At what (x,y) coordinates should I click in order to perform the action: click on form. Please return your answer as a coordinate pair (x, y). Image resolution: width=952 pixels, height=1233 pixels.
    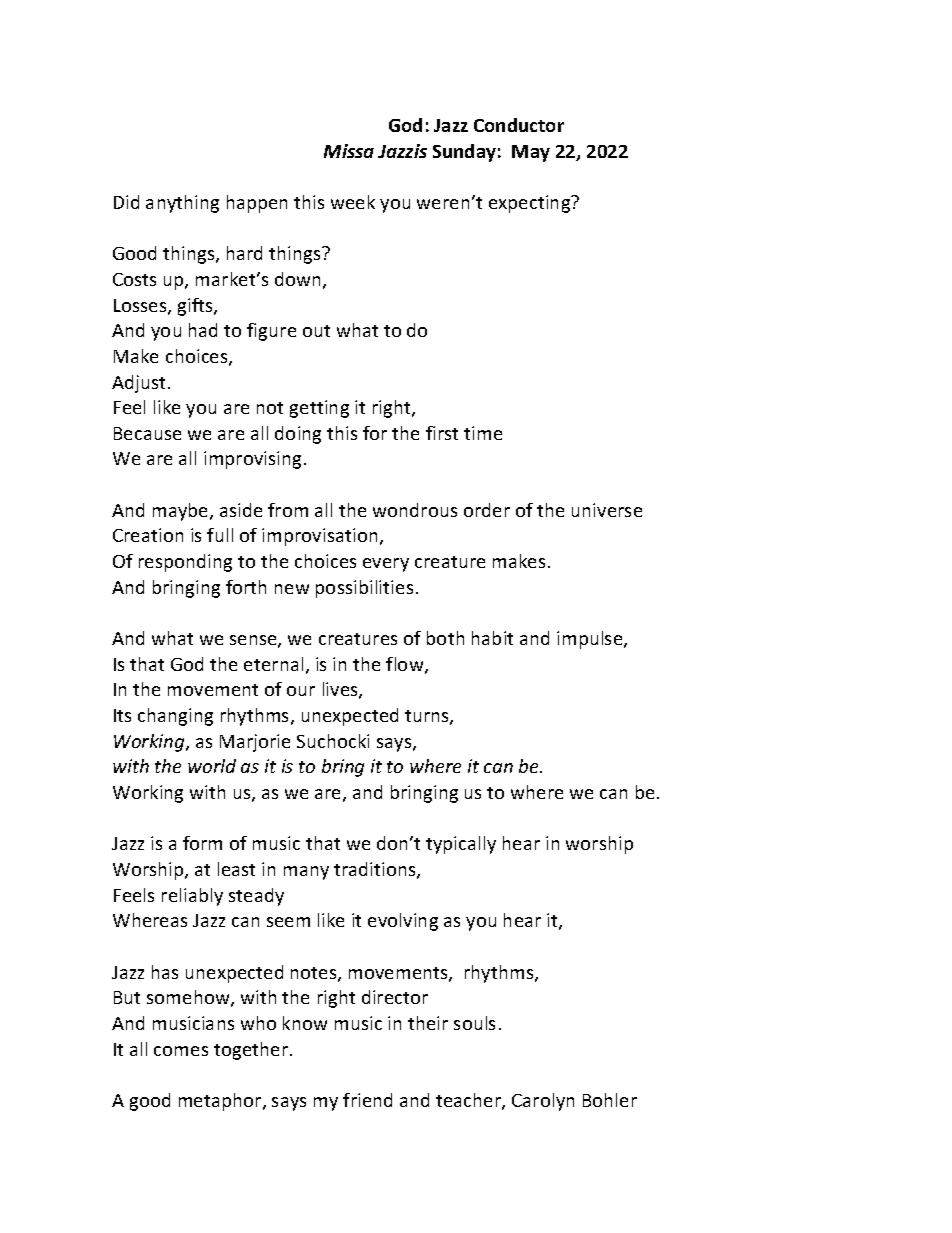
    Looking at the image, I should click on (202, 843).
